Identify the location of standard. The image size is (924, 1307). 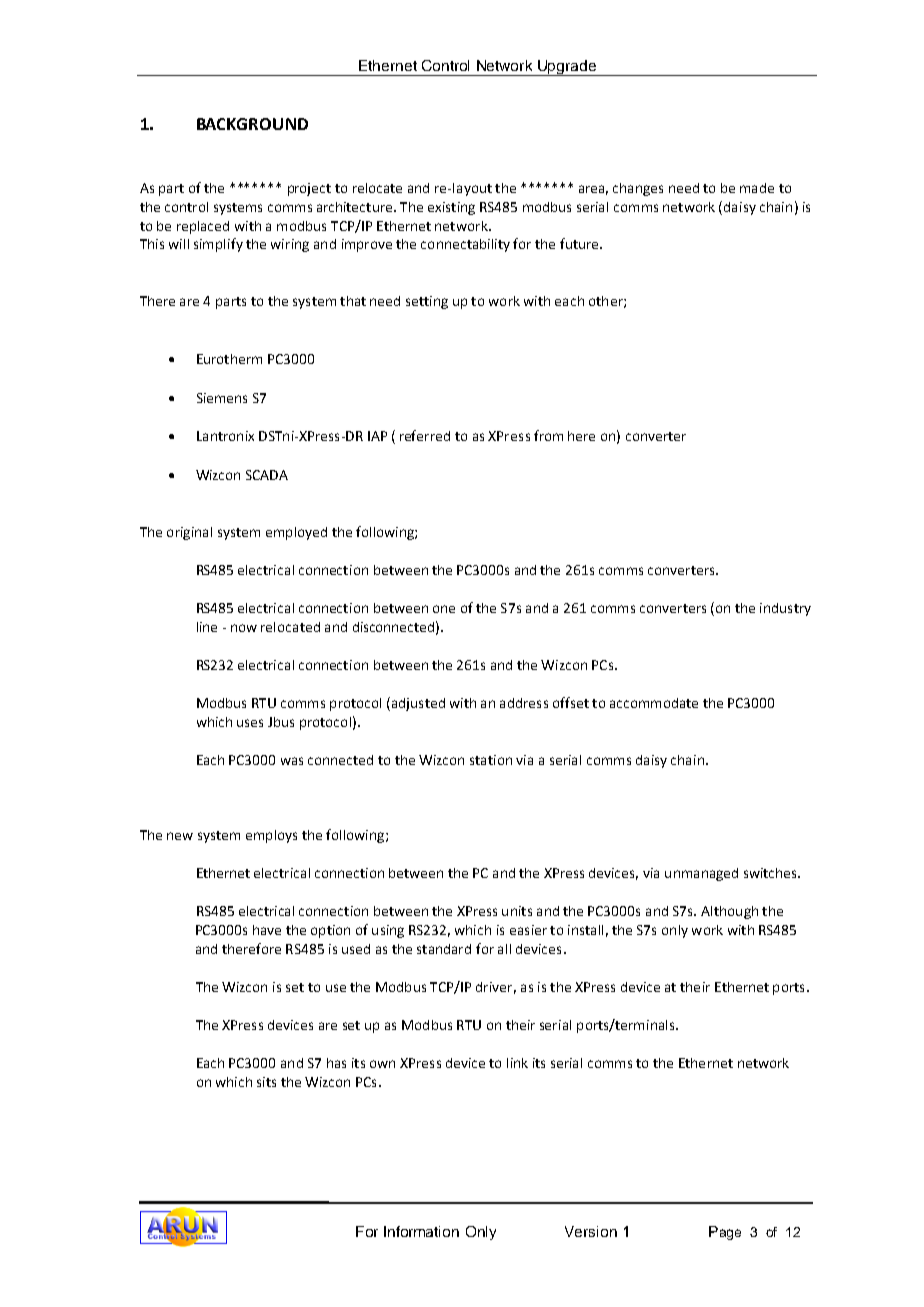
(444, 949).
